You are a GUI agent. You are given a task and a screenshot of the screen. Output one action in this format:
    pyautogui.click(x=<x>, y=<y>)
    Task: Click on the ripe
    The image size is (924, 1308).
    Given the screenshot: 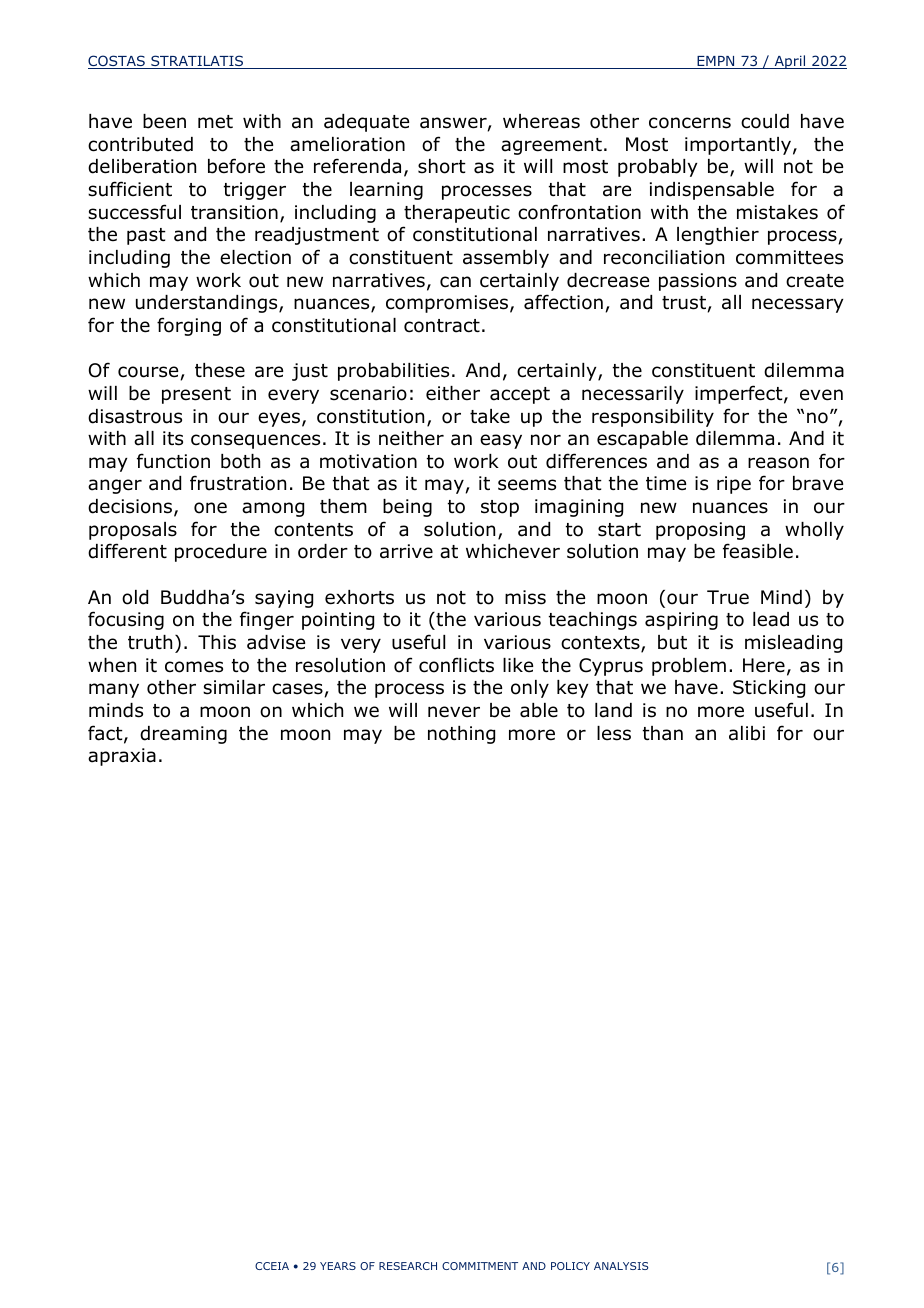 What is the action you would take?
    pyautogui.click(x=734, y=485)
